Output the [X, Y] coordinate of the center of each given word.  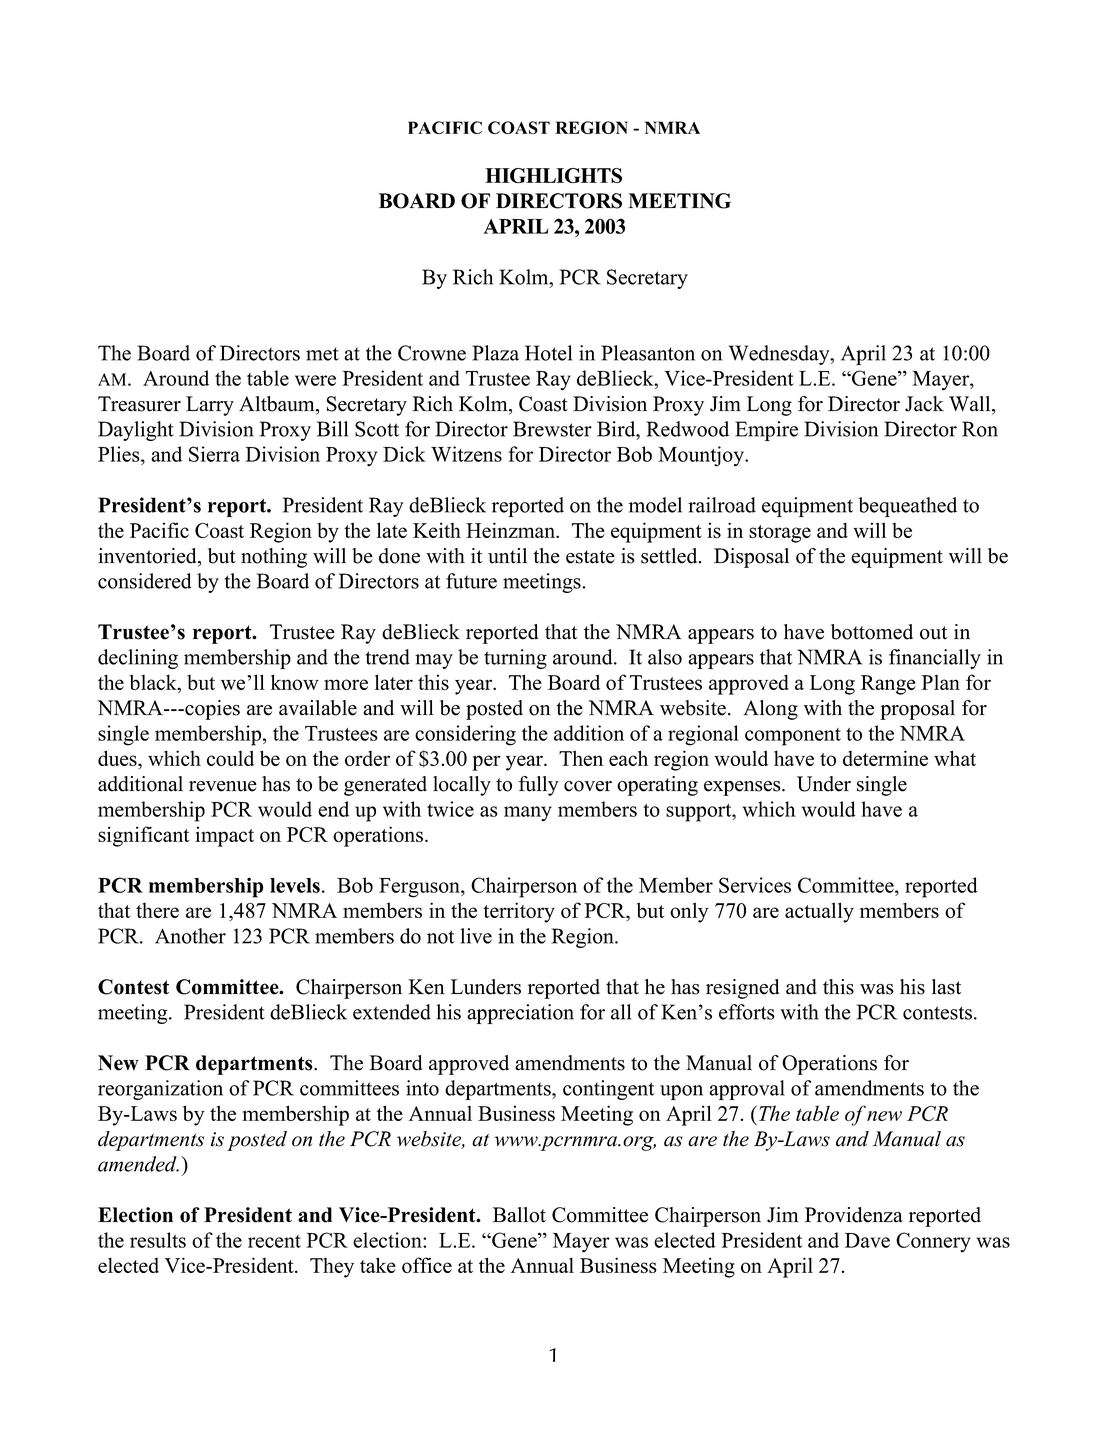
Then [581, 758]
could [230, 758]
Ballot [519, 1215]
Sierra [214, 454]
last [946, 987]
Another [190, 936]
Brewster [552, 429]
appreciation [520, 1014]
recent [274, 1241]
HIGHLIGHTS [553, 175]
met [322, 354]
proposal [917, 710]
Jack [924, 404]
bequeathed [907, 507]
